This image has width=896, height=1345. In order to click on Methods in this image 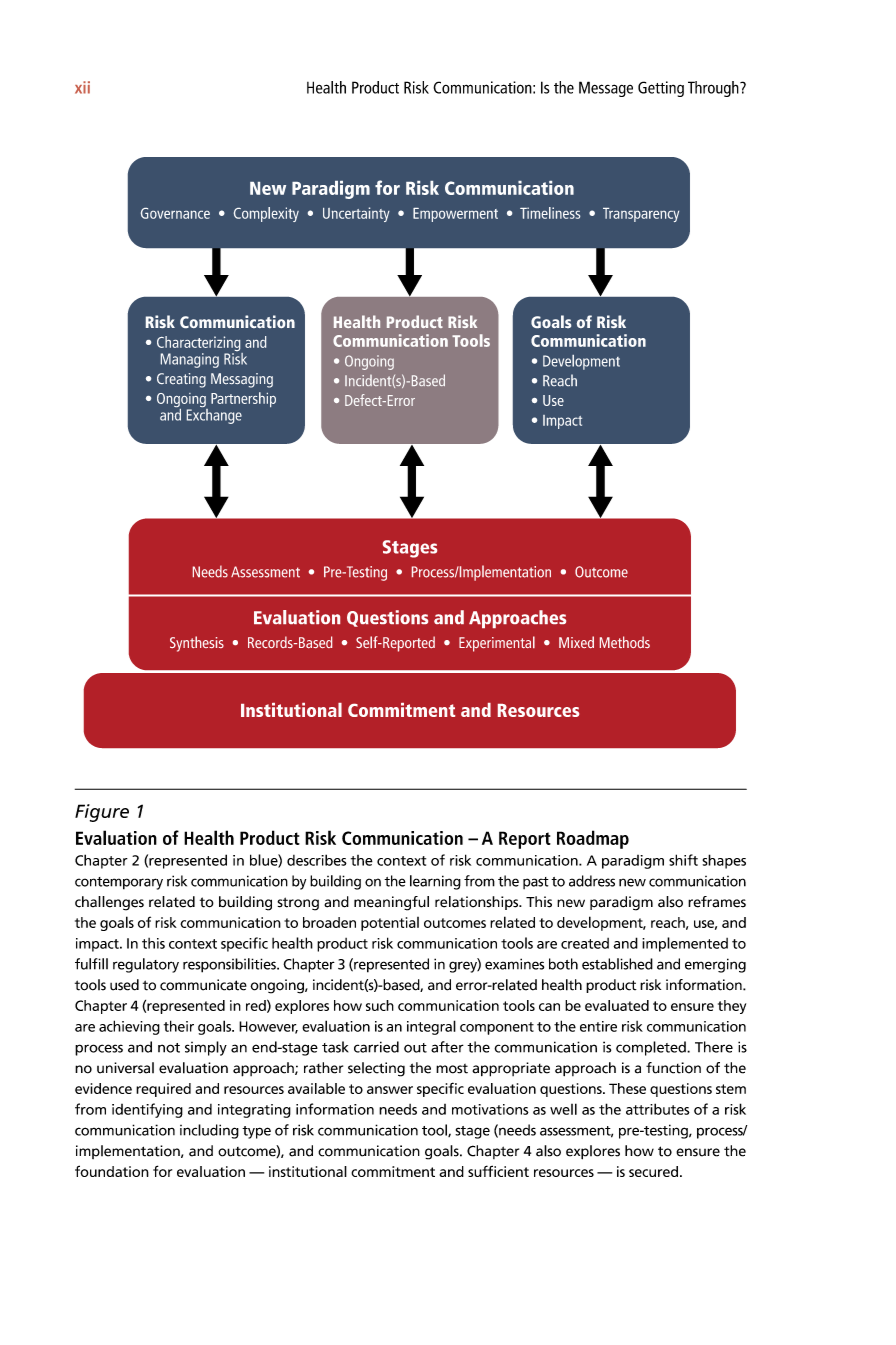, I will do `click(625, 642)`.
